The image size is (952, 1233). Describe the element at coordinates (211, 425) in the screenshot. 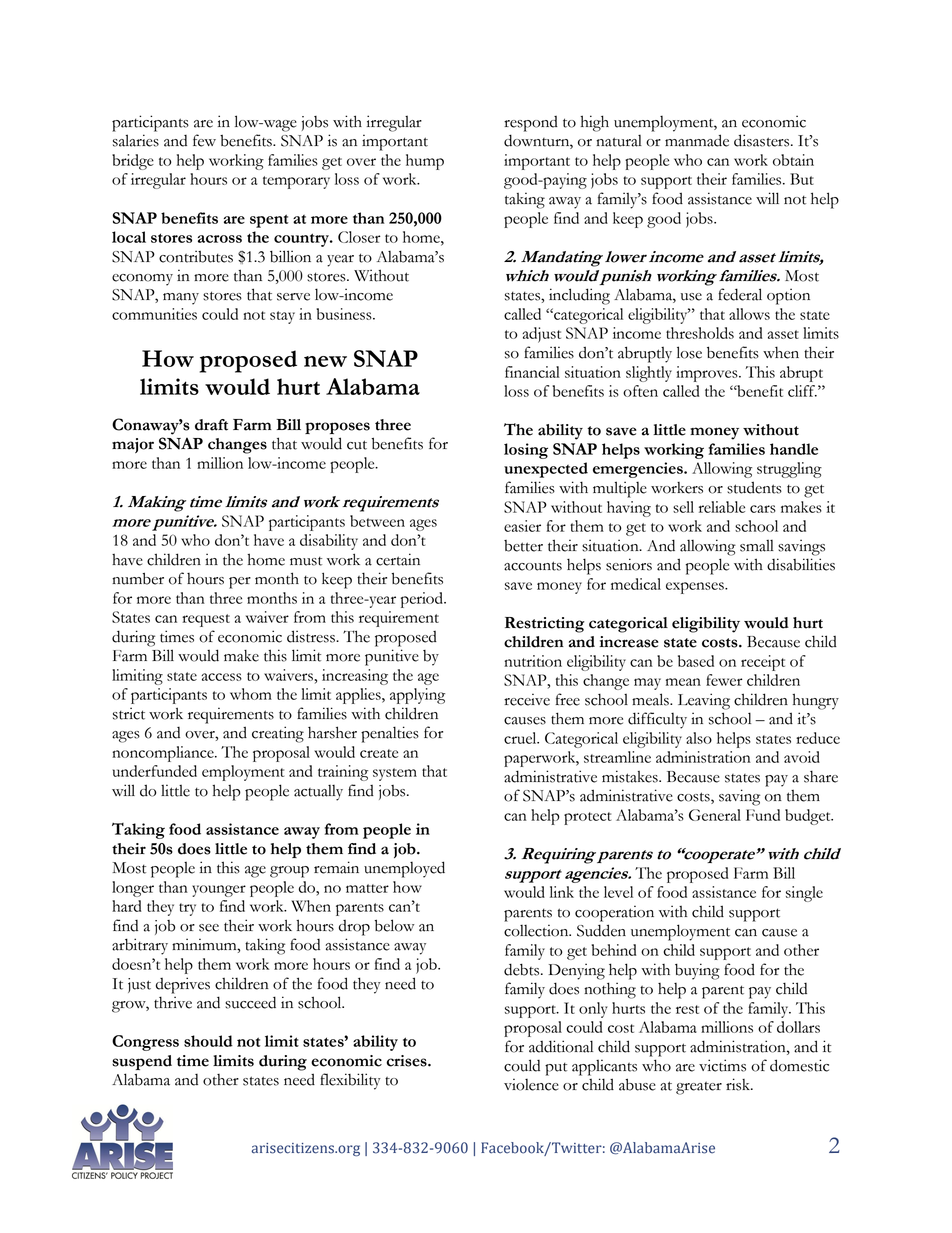

I see `draft` at that location.
